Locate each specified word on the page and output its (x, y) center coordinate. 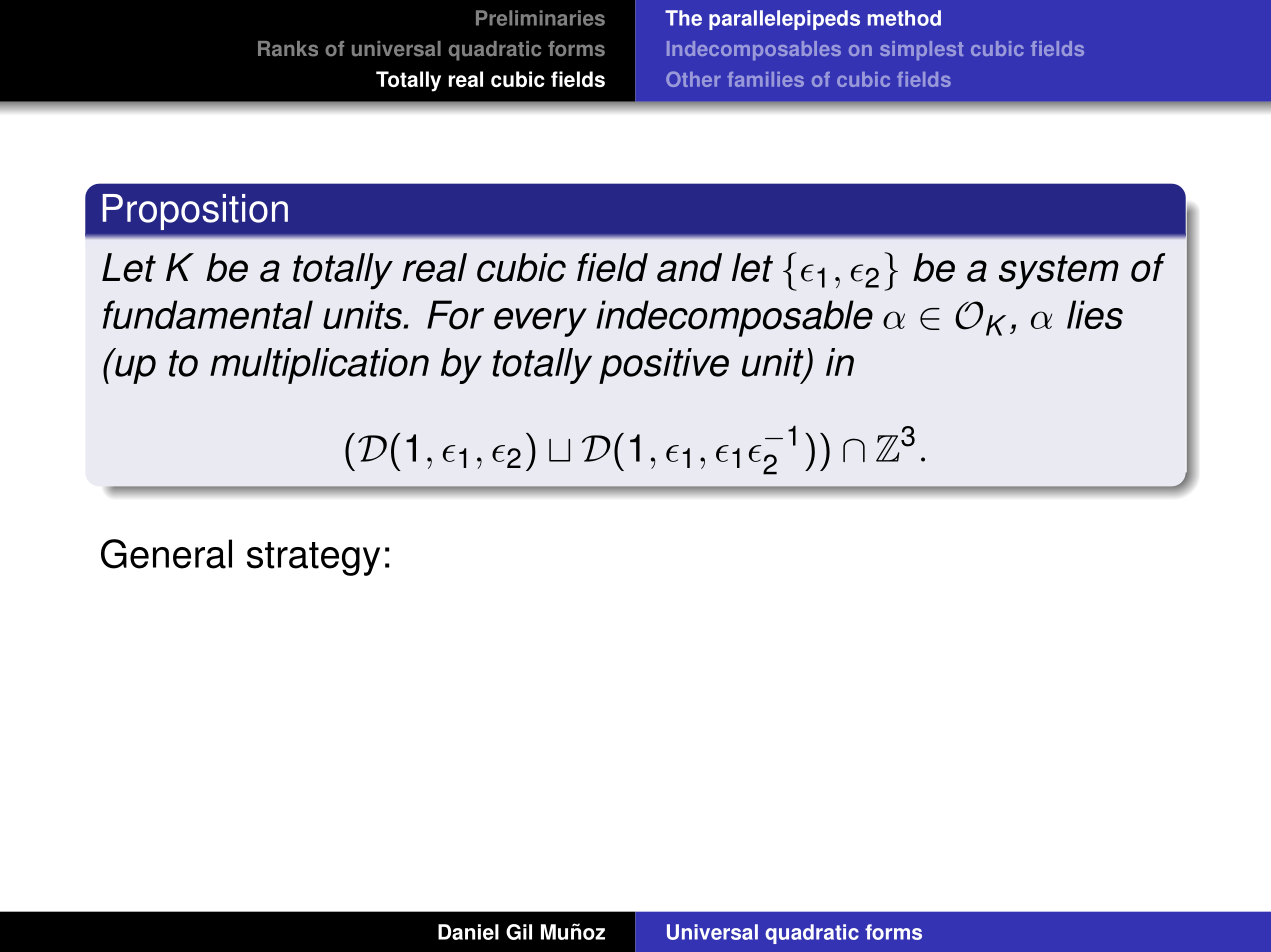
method (904, 18)
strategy (313, 559)
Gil (519, 932)
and (689, 267)
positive (664, 366)
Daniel (468, 932)
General (166, 554)
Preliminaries (540, 18)
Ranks (288, 49)
